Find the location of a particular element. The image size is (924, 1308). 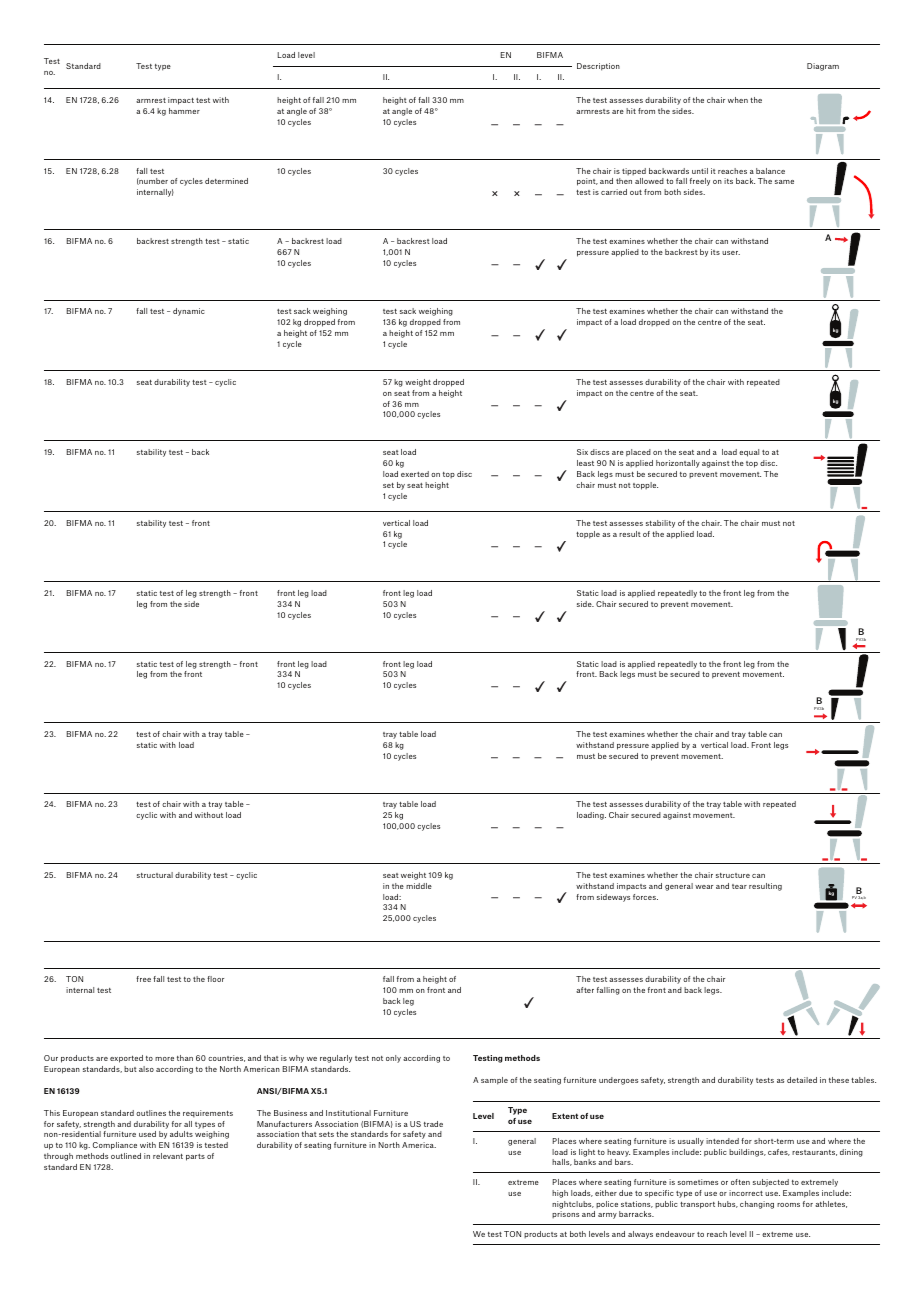

tear is located at coordinates (739, 886).
